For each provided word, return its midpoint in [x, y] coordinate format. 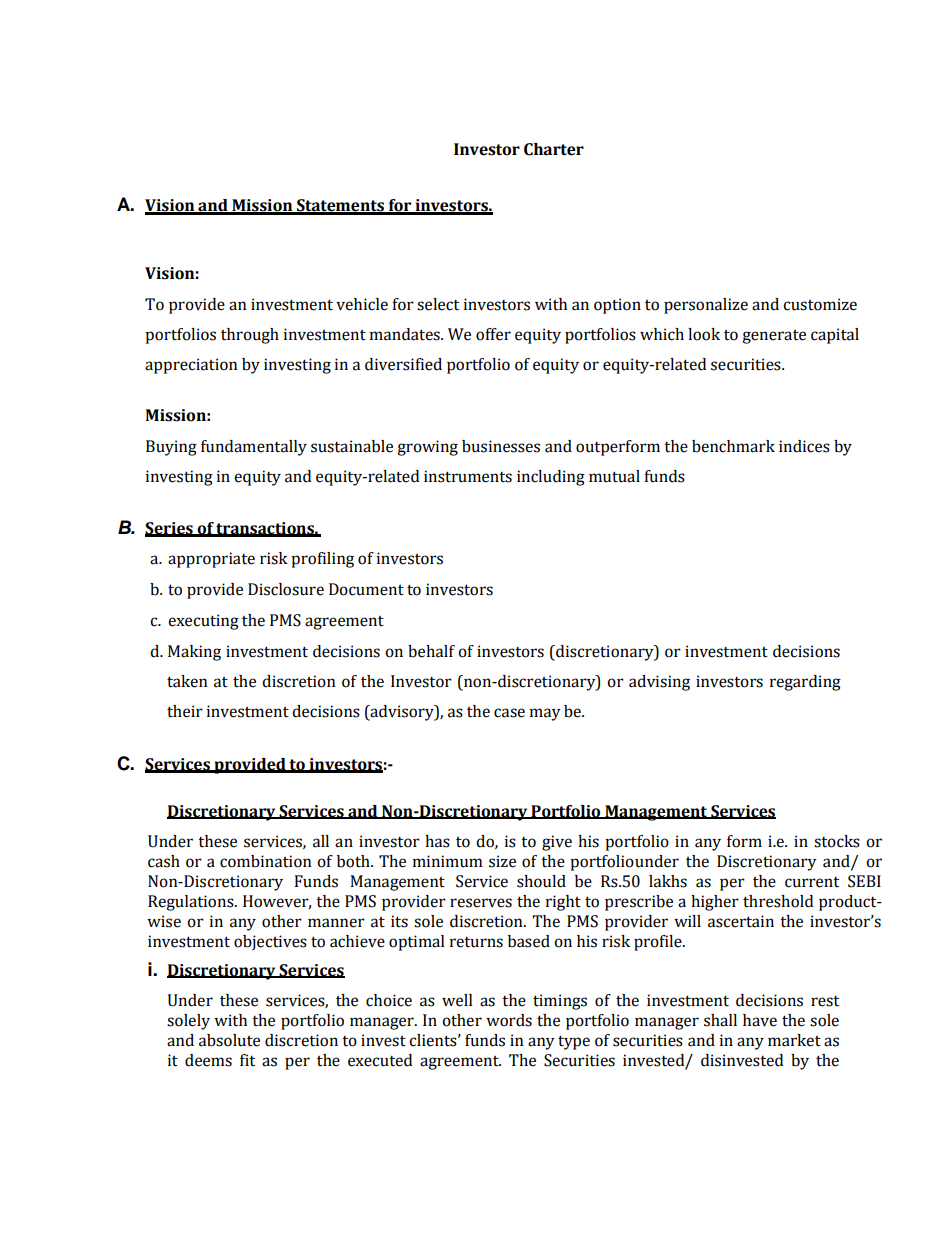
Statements [340, 206]
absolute [229, 1040]
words [509, 1020]
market [794, 1040]
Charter [554, 149]
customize [820, 304]
